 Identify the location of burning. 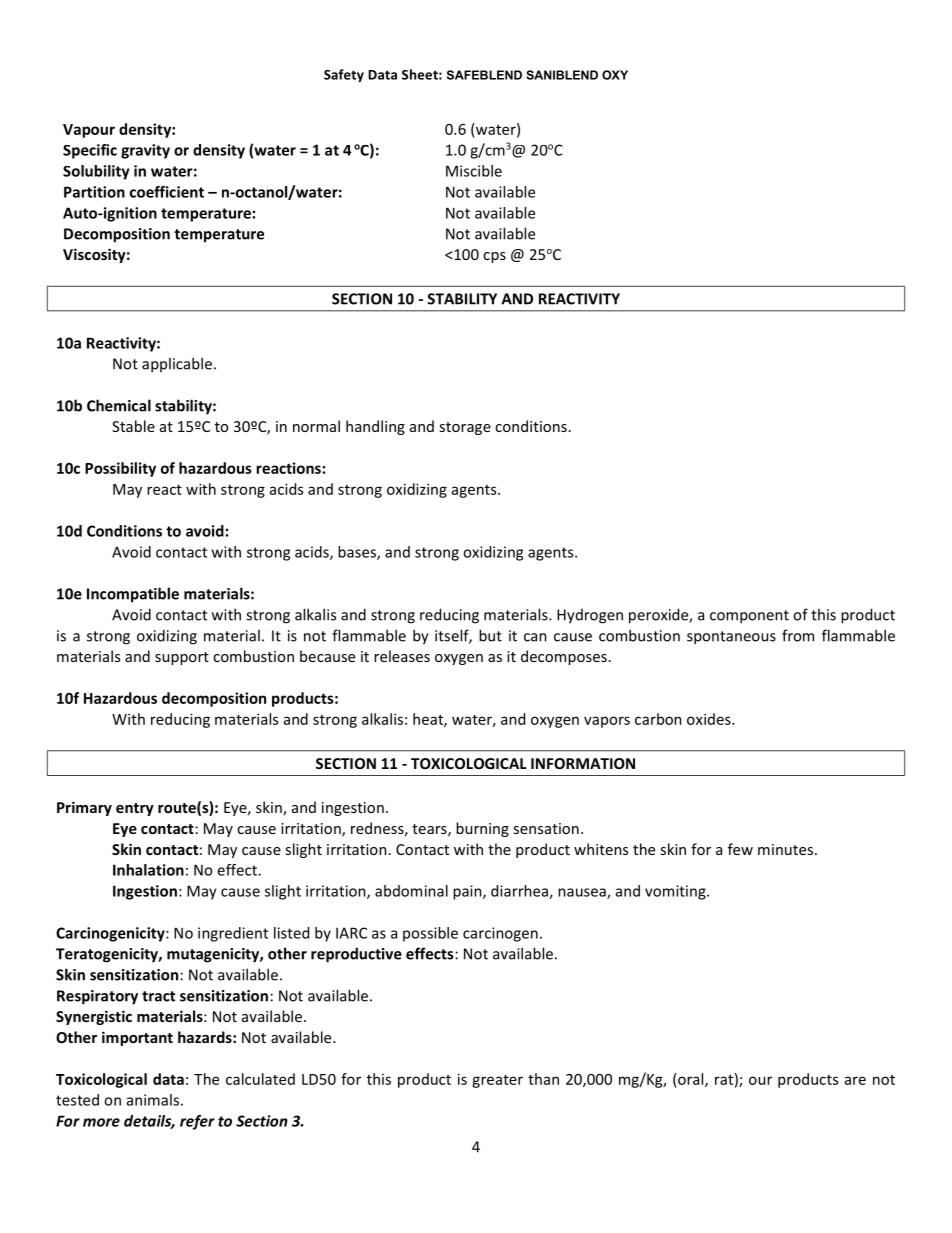
(482, 829).
